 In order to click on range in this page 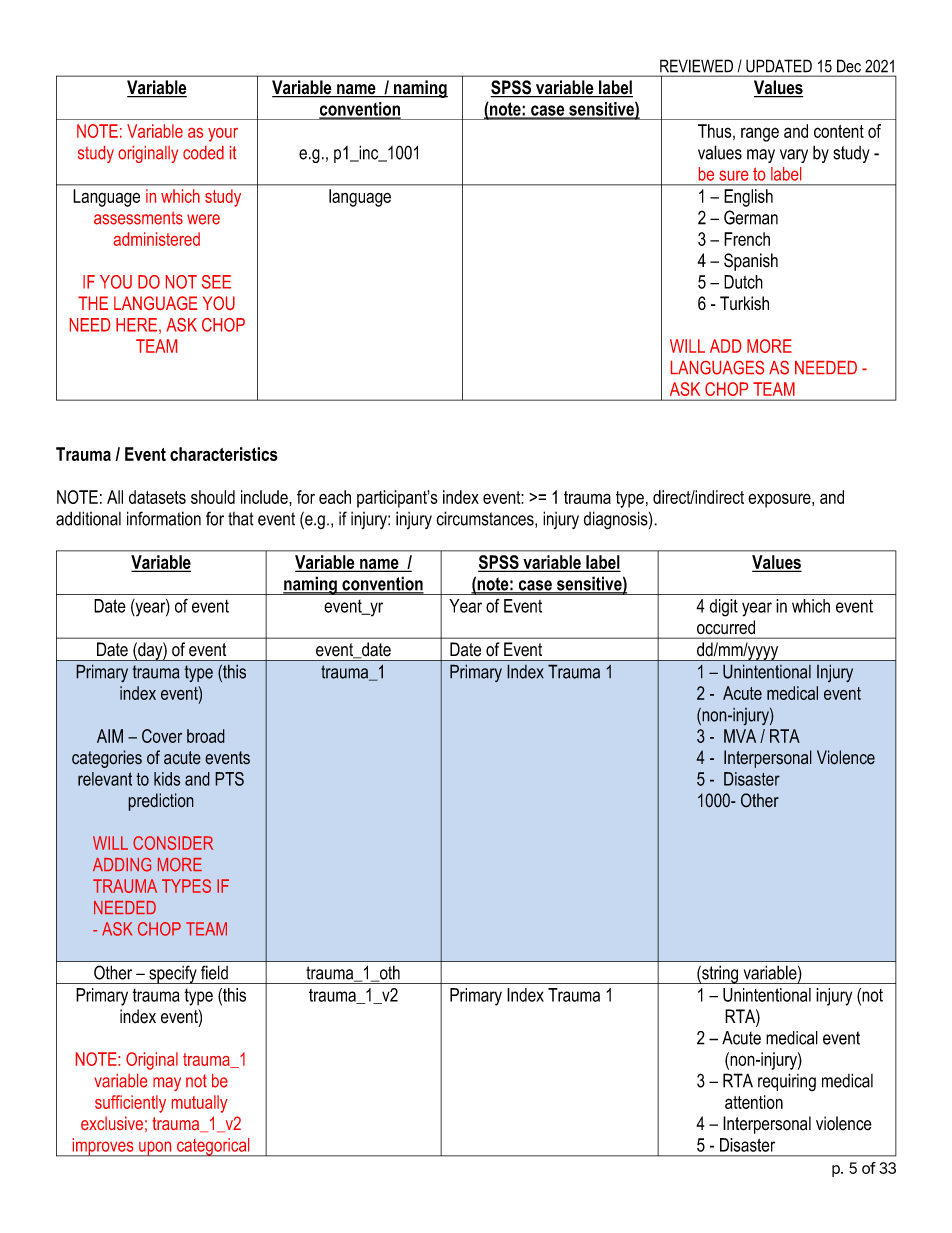, I will do `click(760, 134)`.
